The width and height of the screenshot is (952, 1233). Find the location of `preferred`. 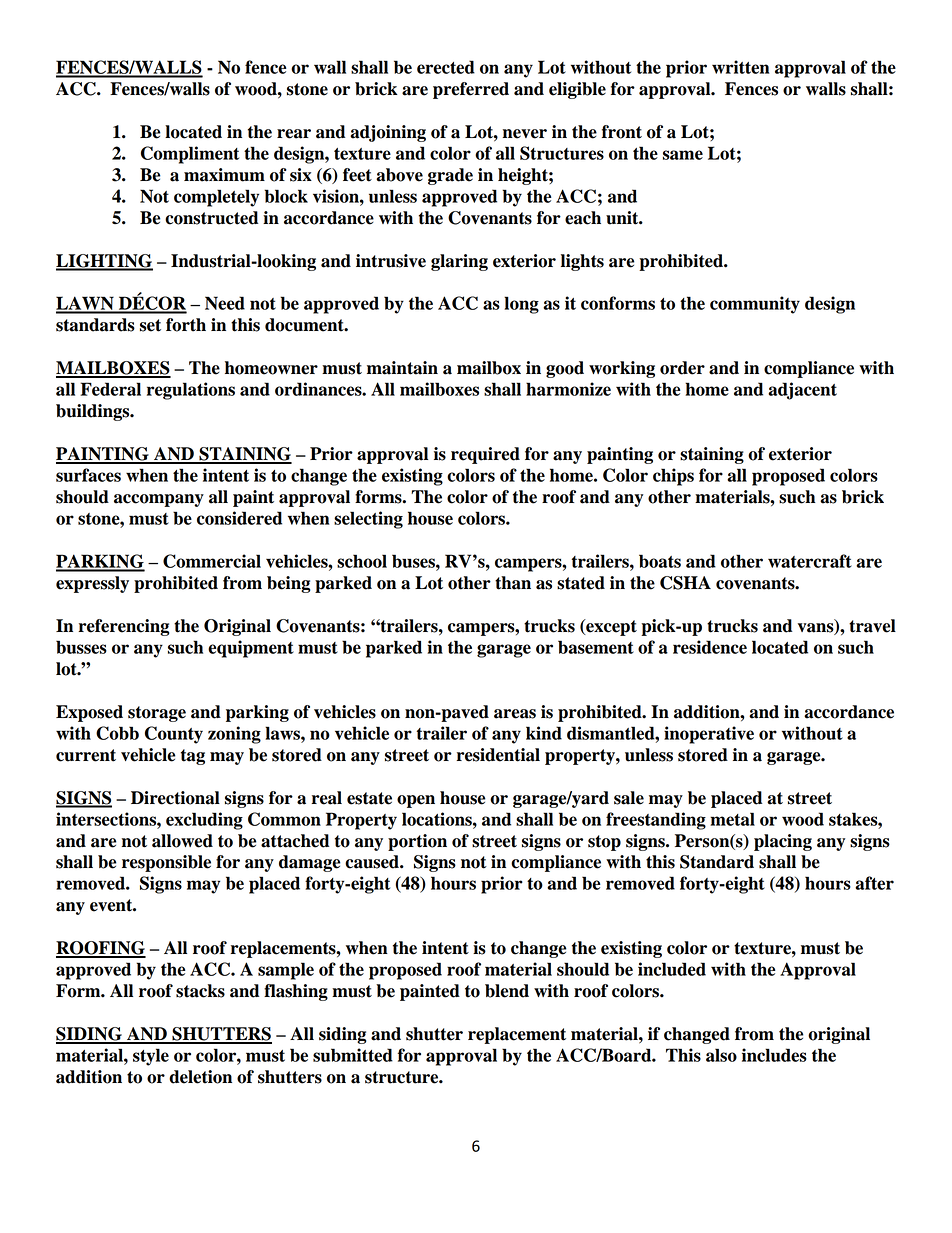

preferred is located at coordinates (471, 90).
